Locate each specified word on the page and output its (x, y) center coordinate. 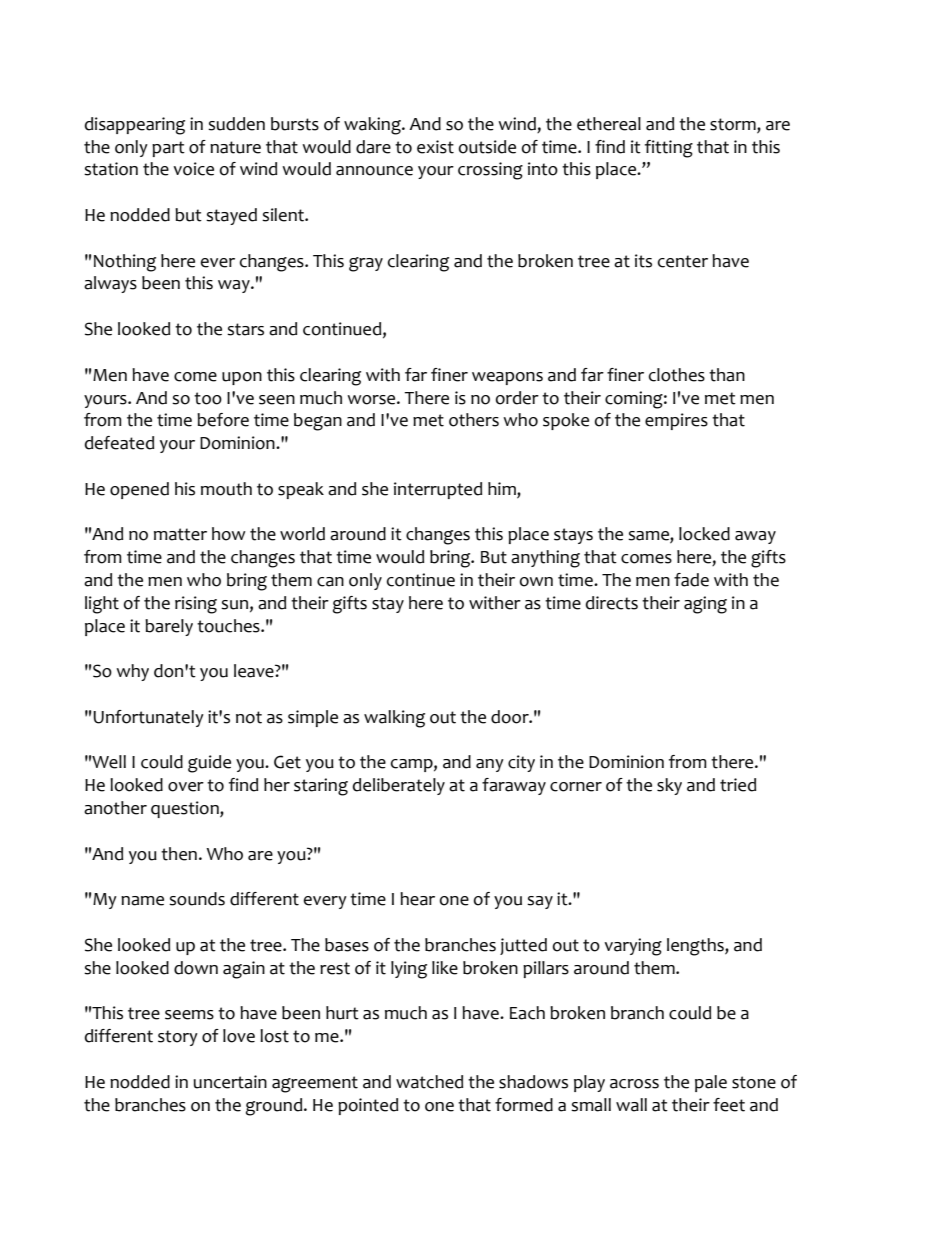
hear (417, 899)
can (330, 582)
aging (705, 605)
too (208, 398)
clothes (677, 375)
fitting (669, 149)
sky (669, 786)
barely (169, 627)
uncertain (230, 1082)
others (474, 420)
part (168, 149)
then (179, 854)
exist (435, 147)
